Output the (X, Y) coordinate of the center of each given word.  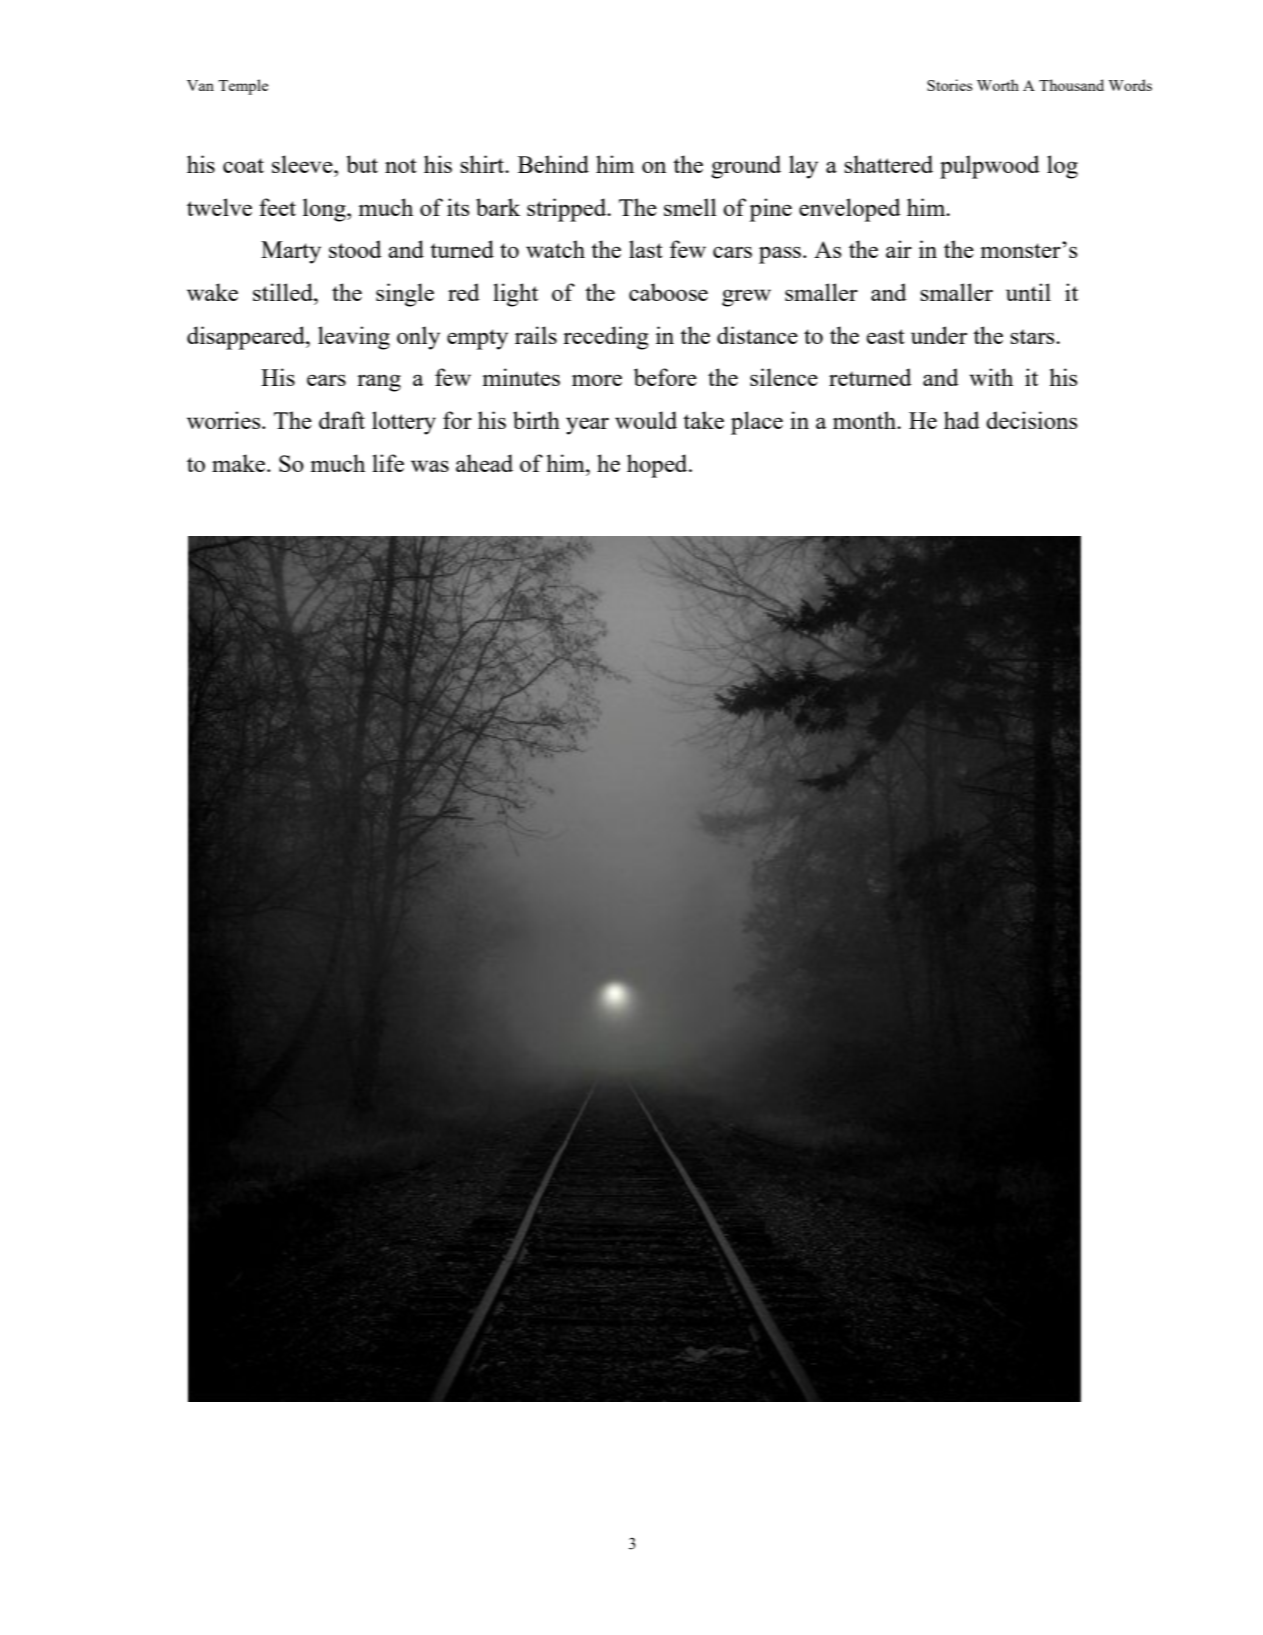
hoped (658, 466)
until (1028, 292)
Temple (243, 87)
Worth (998, 85)
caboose (668, 292)
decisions (1031, 420)
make (240, 463)
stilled (284, 292)
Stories (949, 85)
